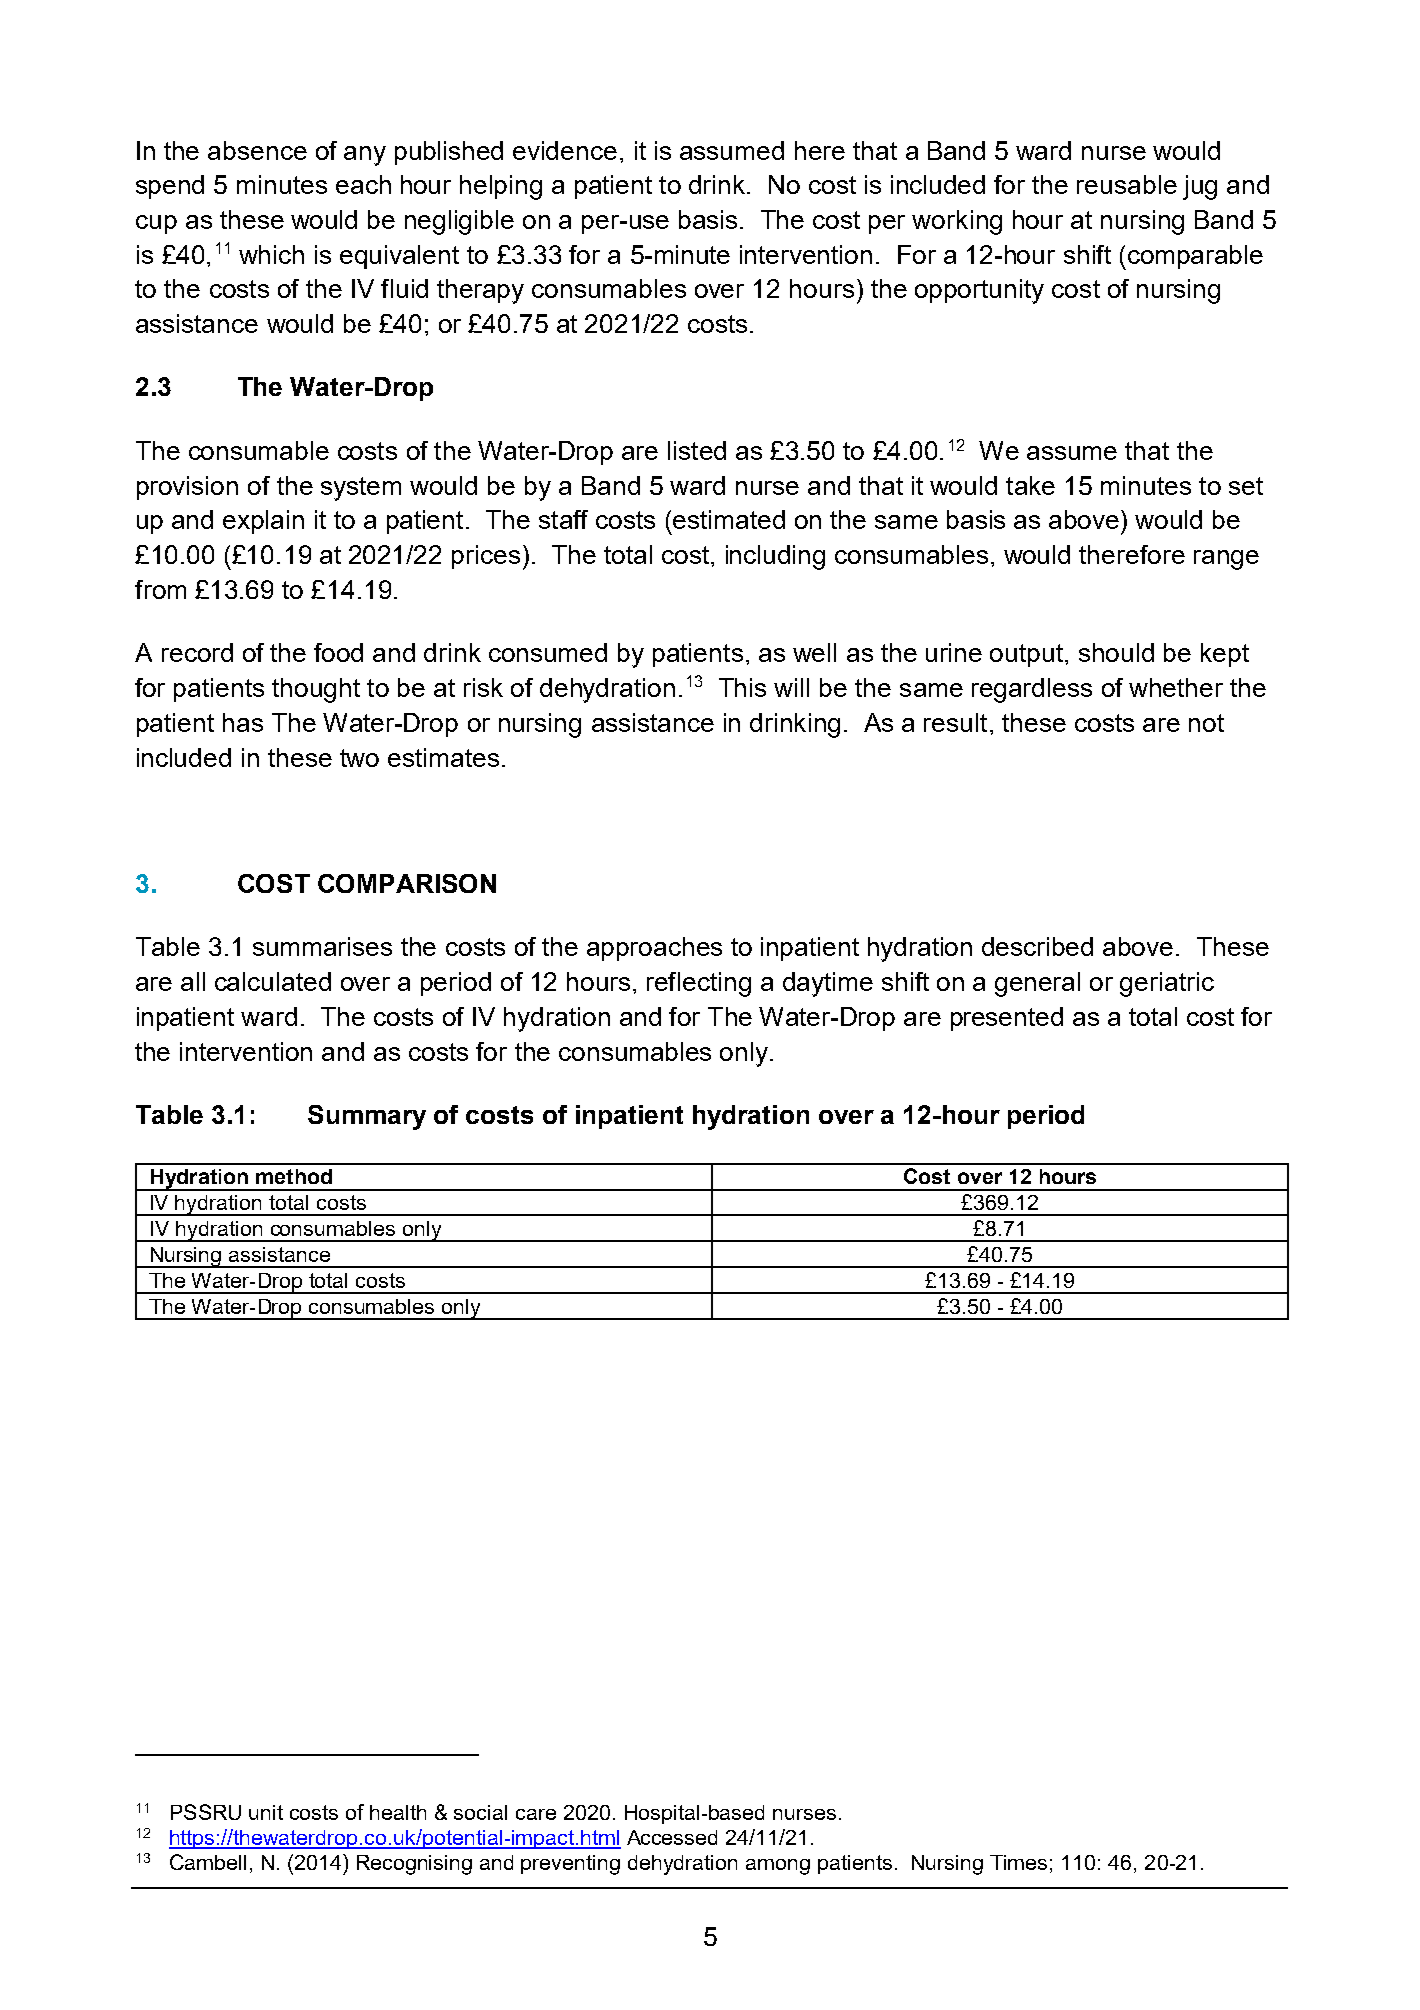  Describe the element at coordinates (398, 1812) in the image. I see `health` at that location.
